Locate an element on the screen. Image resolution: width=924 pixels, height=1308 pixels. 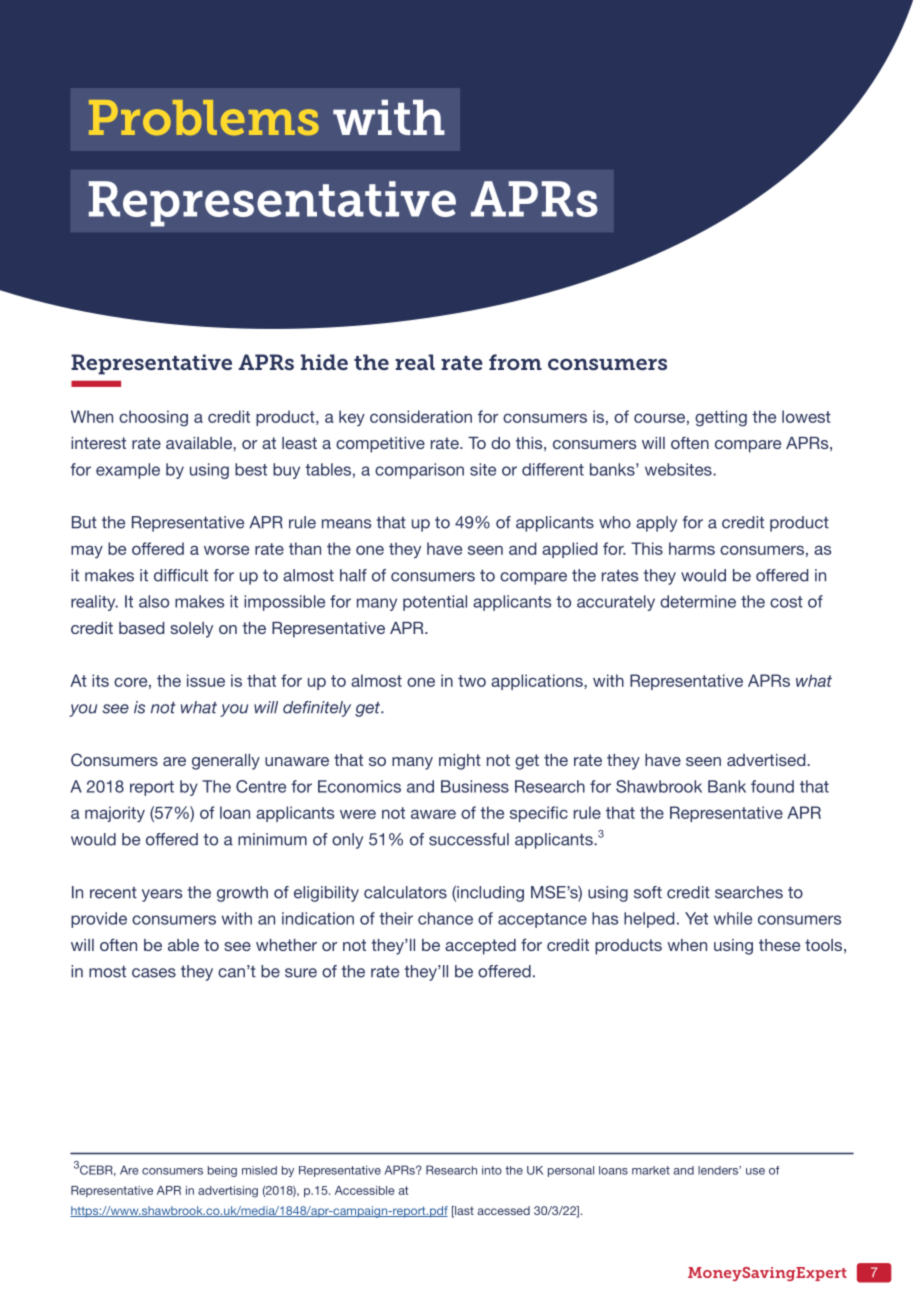
cases is located at coordinates (154, 973).
